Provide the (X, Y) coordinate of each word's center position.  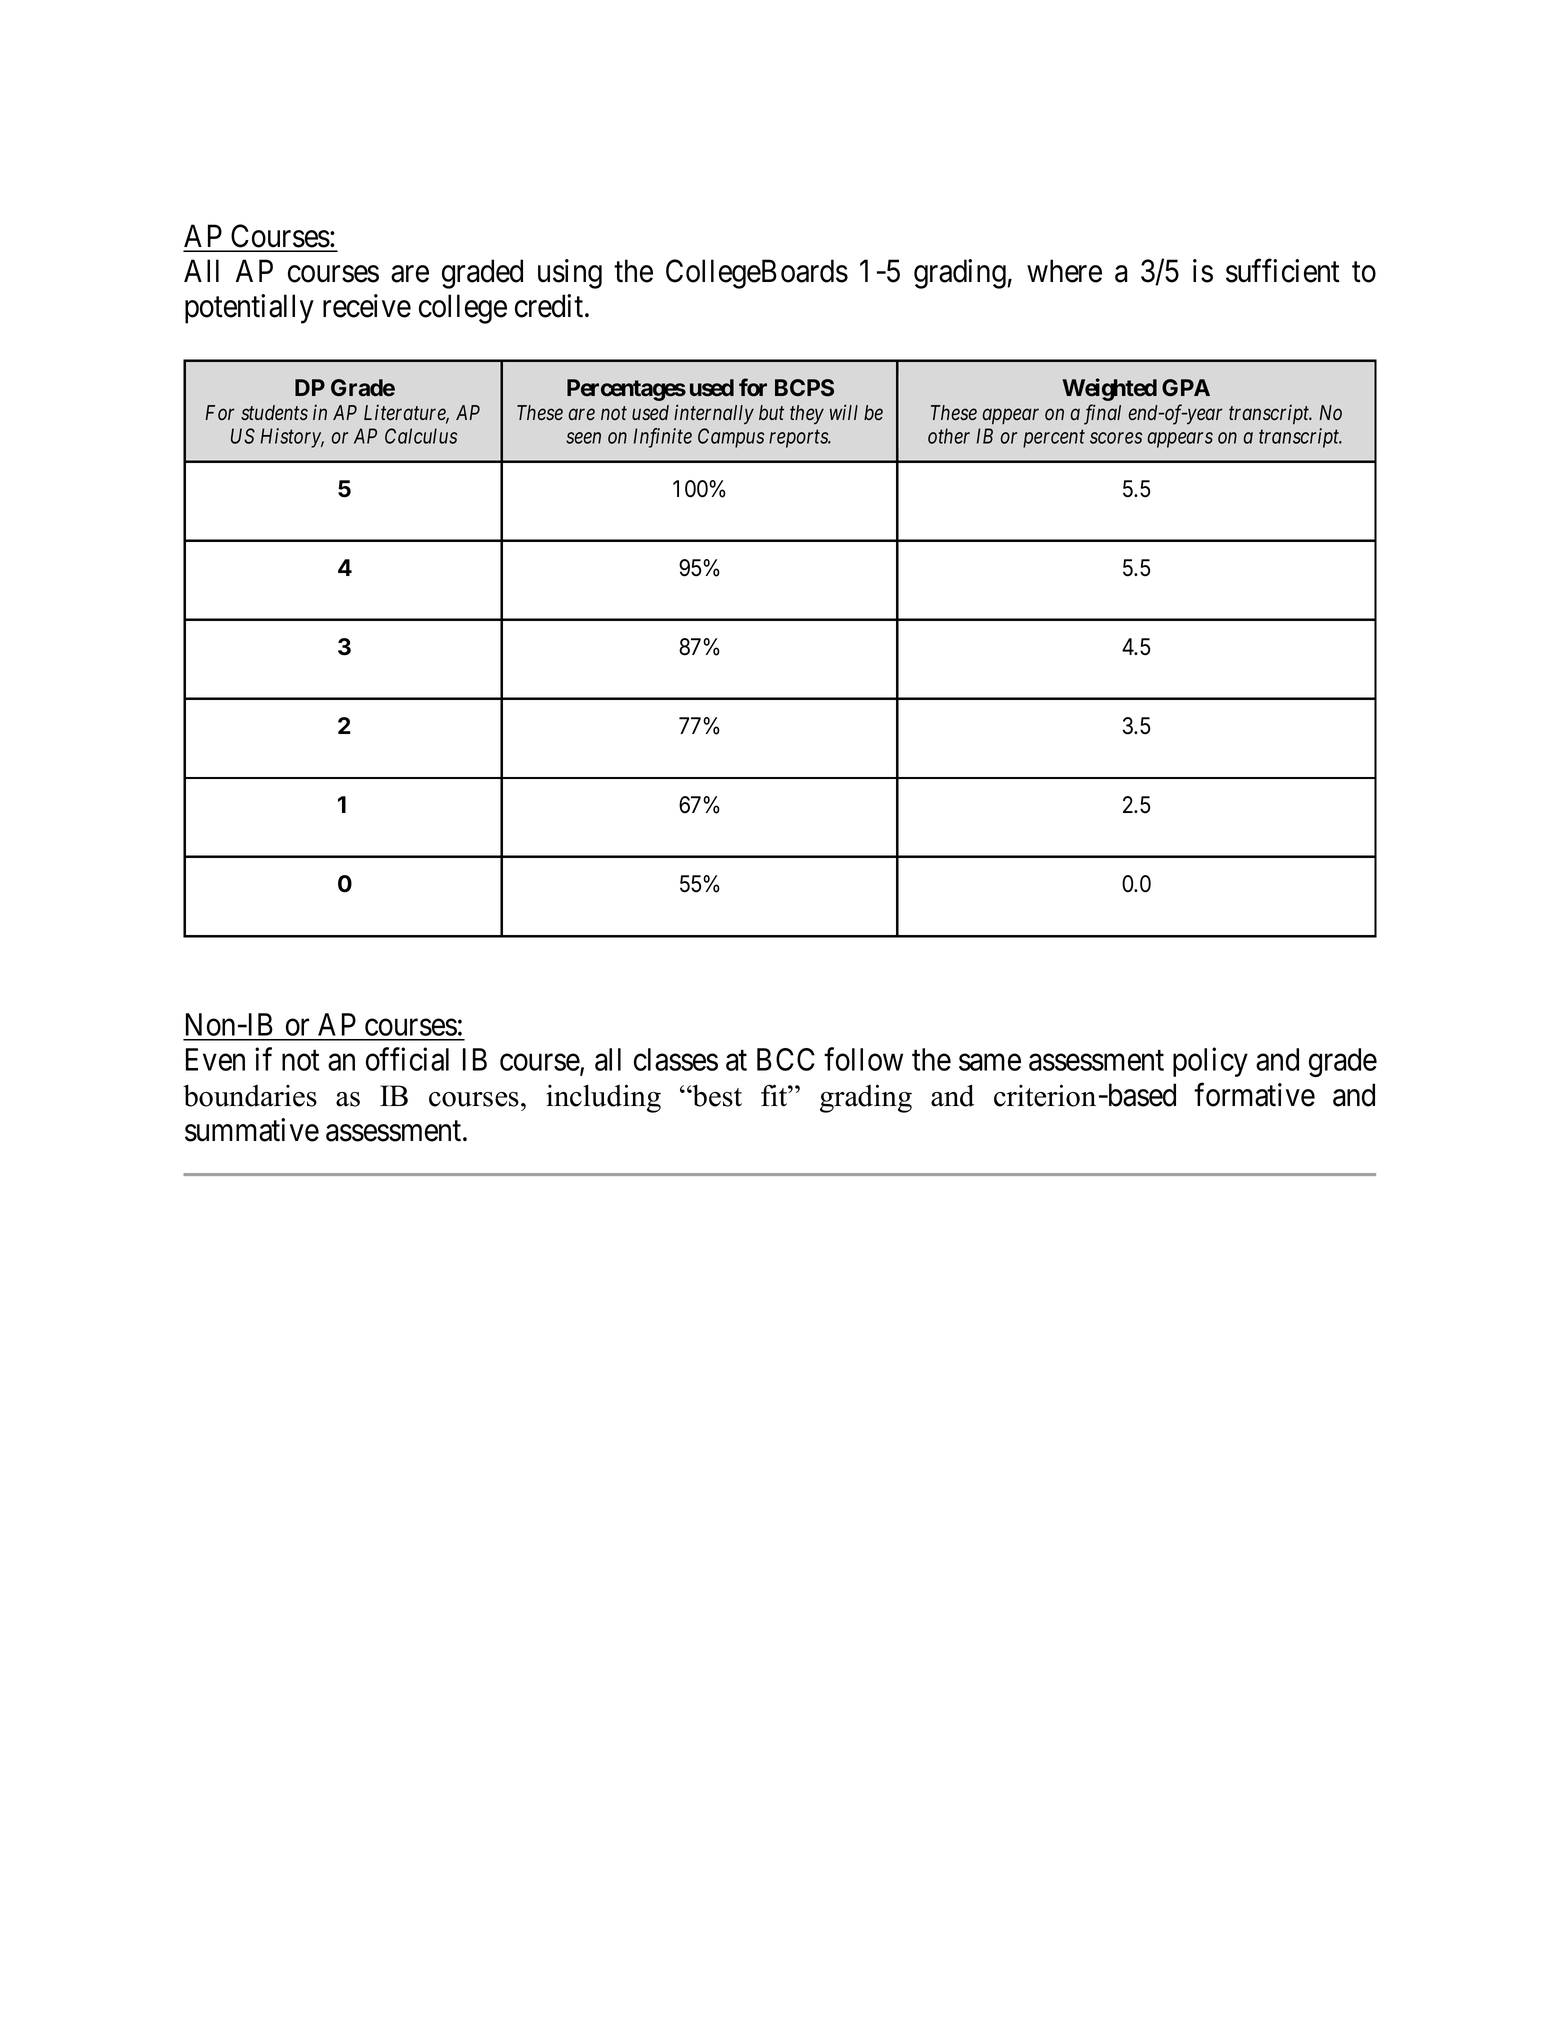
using (570, 274)
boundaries (250, 1095)
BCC (786, 1059)
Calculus (421, 436)
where (1064, 271)
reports (799, 439)
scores (1116, 438)
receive (367, 306)
